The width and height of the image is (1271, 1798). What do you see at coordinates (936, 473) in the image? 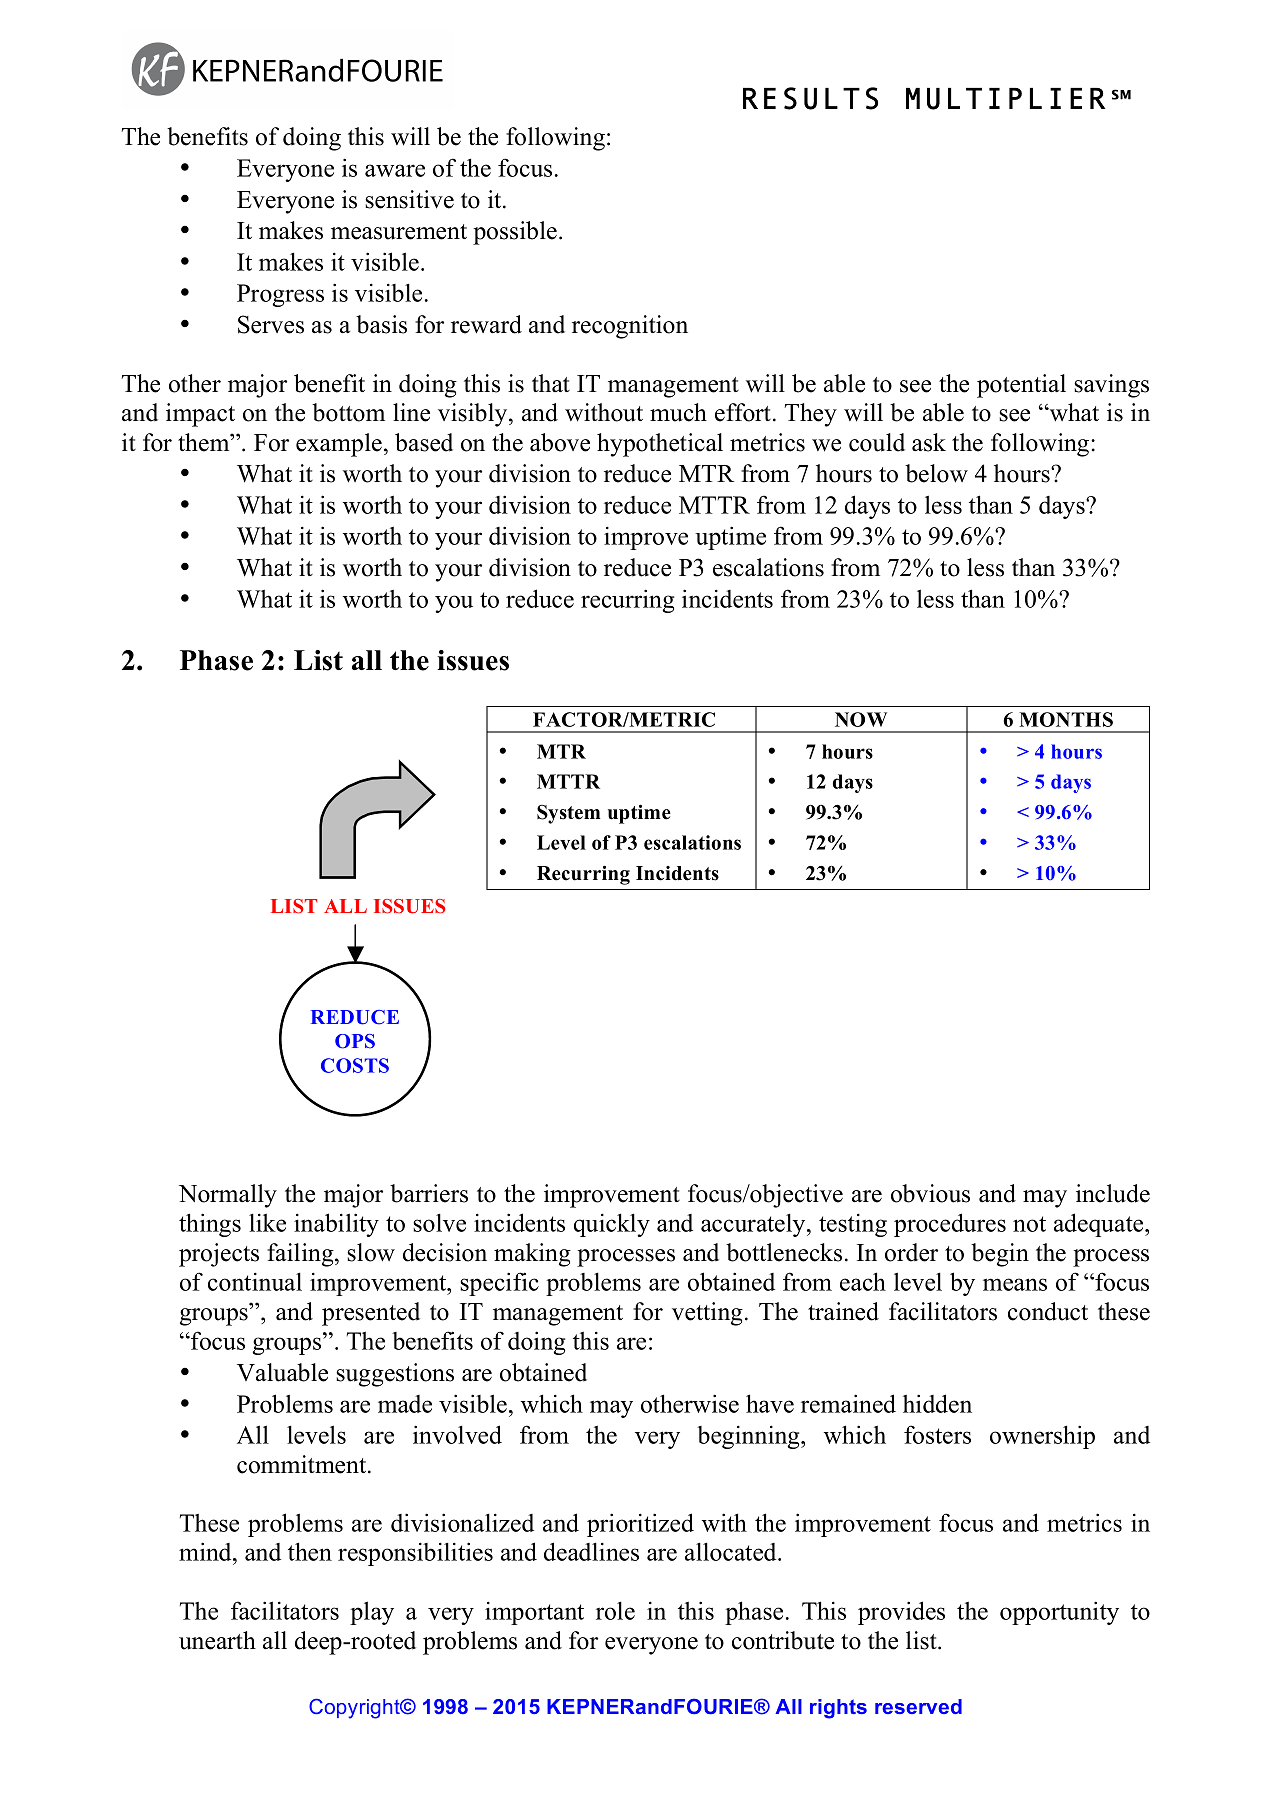
I see `below` at bounding box center [936, 473].
